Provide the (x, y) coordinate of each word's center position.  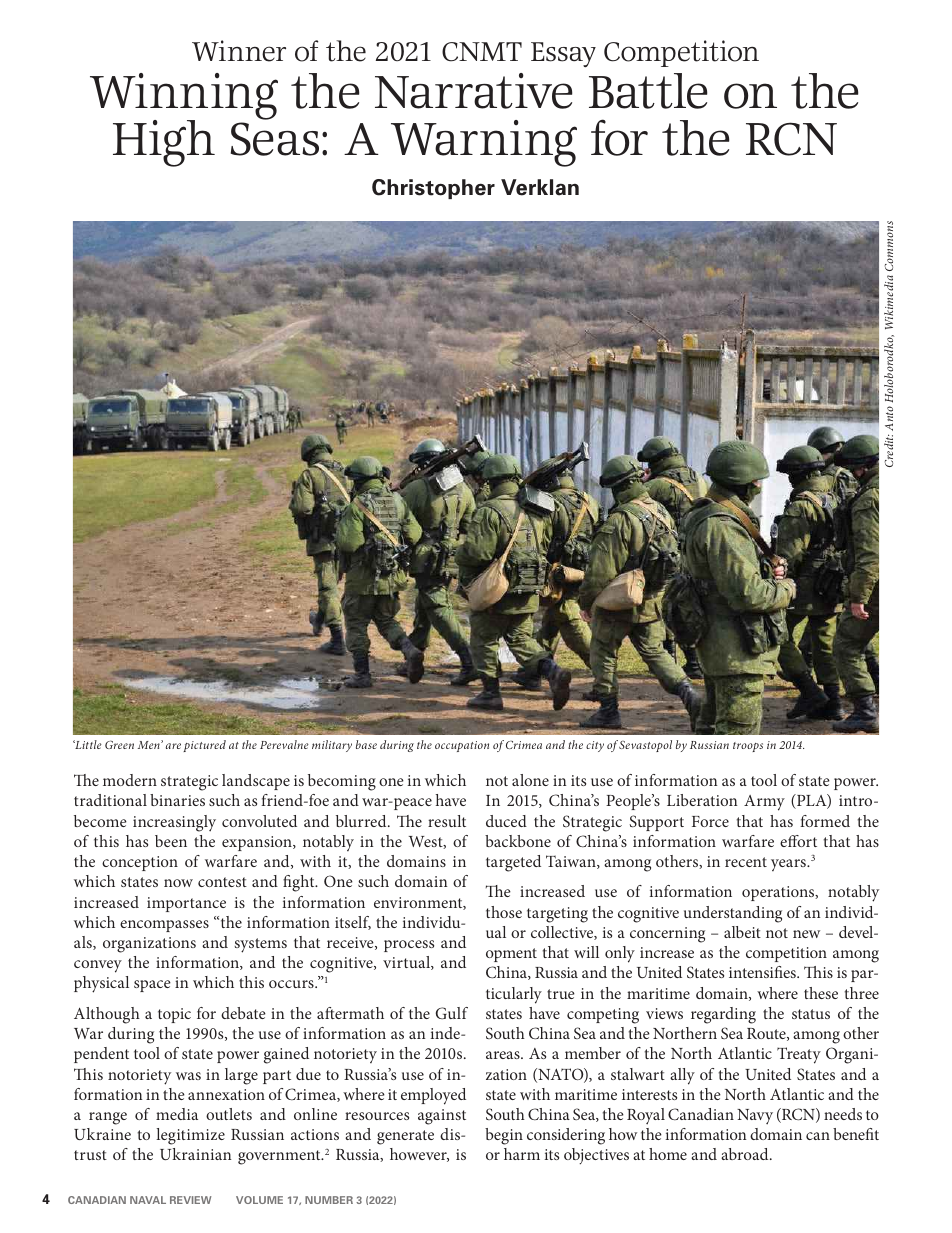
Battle (648, 91)
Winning (184, 98)
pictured (204, 746)
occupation (462, 746)
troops (748, 747)
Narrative (474, 91)
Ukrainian (196, 1154)
